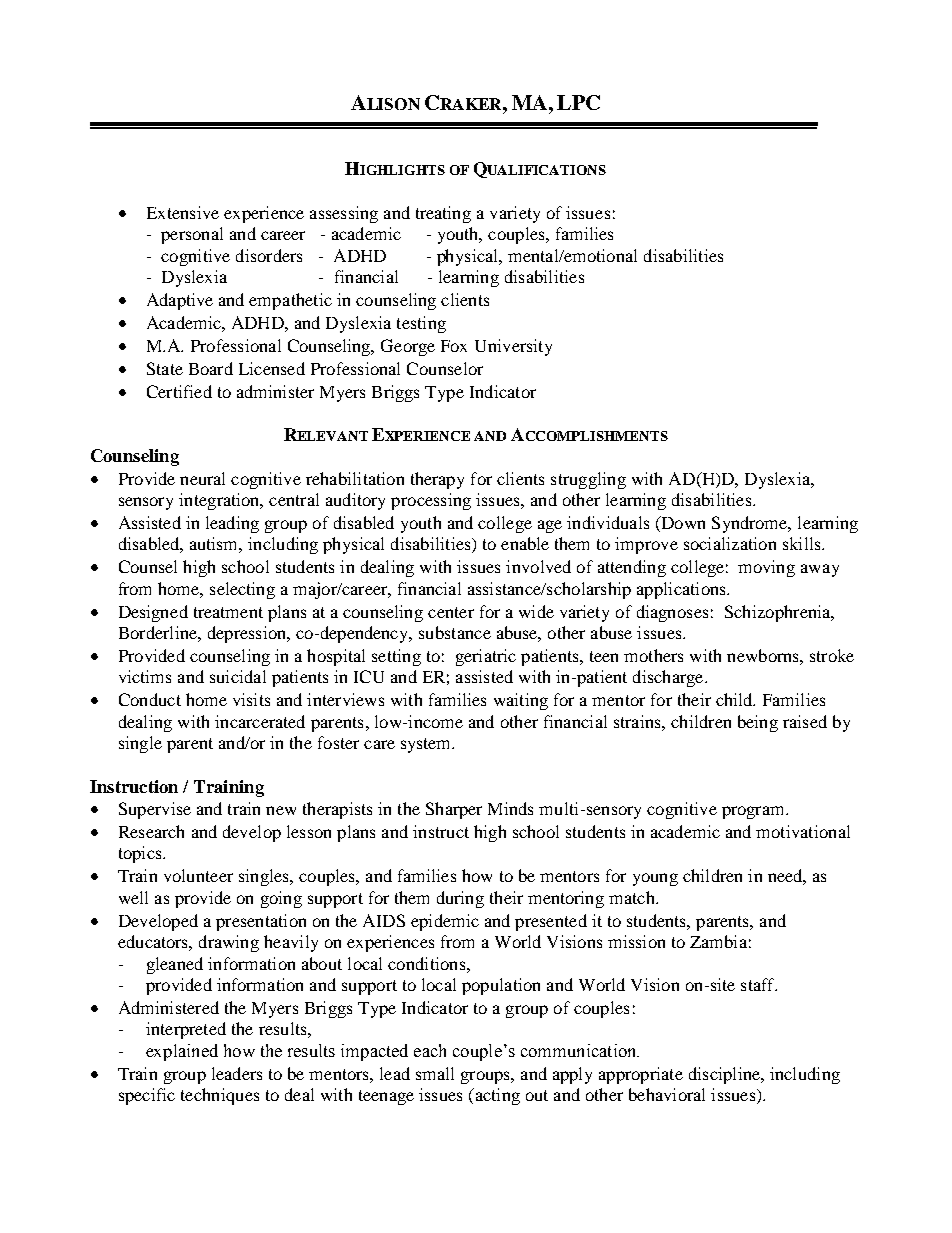  Describe the element at coordinates (578, 102) in the screenshot. I see `LPC` at that location.
